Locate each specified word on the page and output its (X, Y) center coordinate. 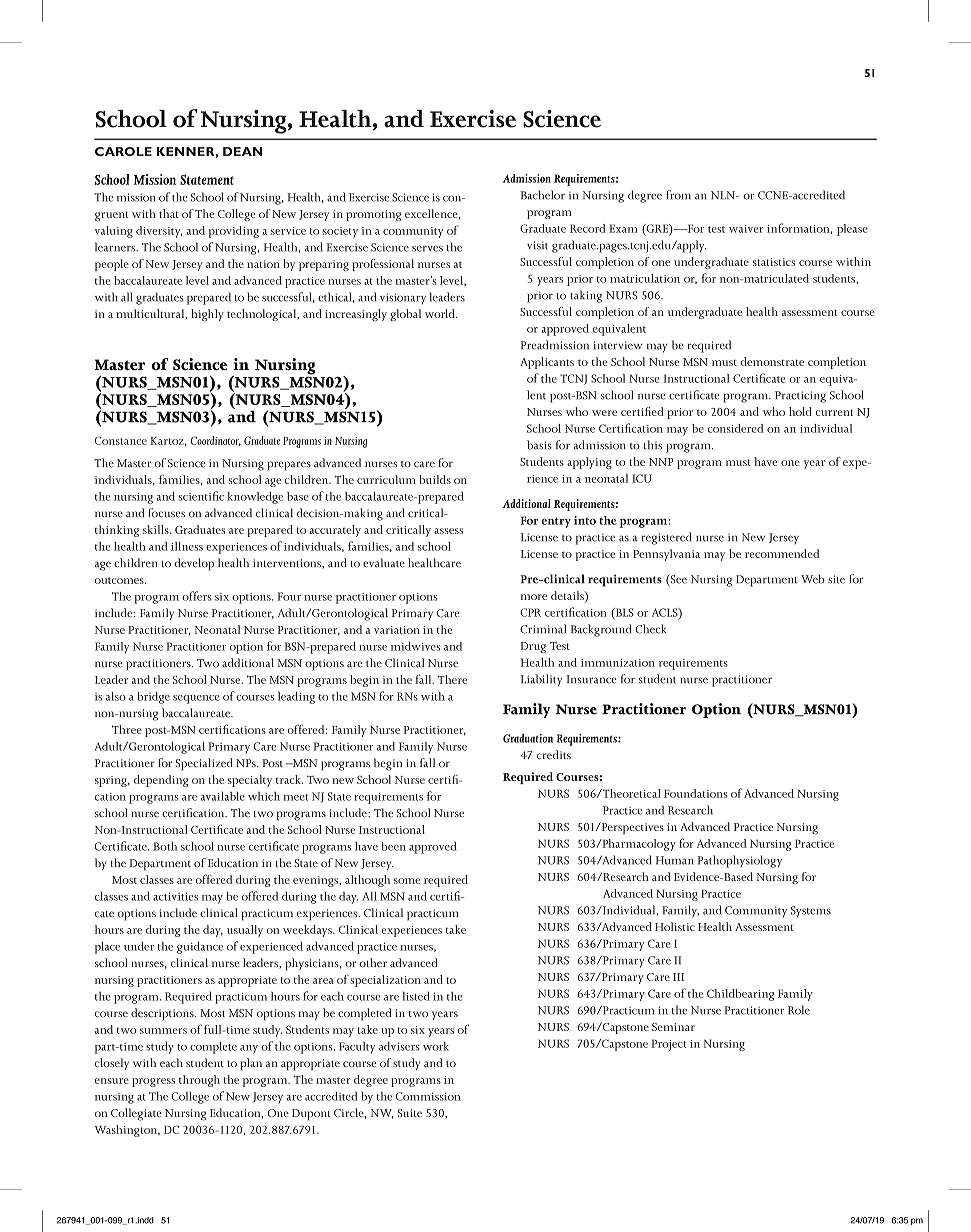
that (169, 213)
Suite (410, 1113)
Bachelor (543, 195)
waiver (746, 229)
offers (197, 596)
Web (813, 579)
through (199, 1081)
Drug (533, 647)
